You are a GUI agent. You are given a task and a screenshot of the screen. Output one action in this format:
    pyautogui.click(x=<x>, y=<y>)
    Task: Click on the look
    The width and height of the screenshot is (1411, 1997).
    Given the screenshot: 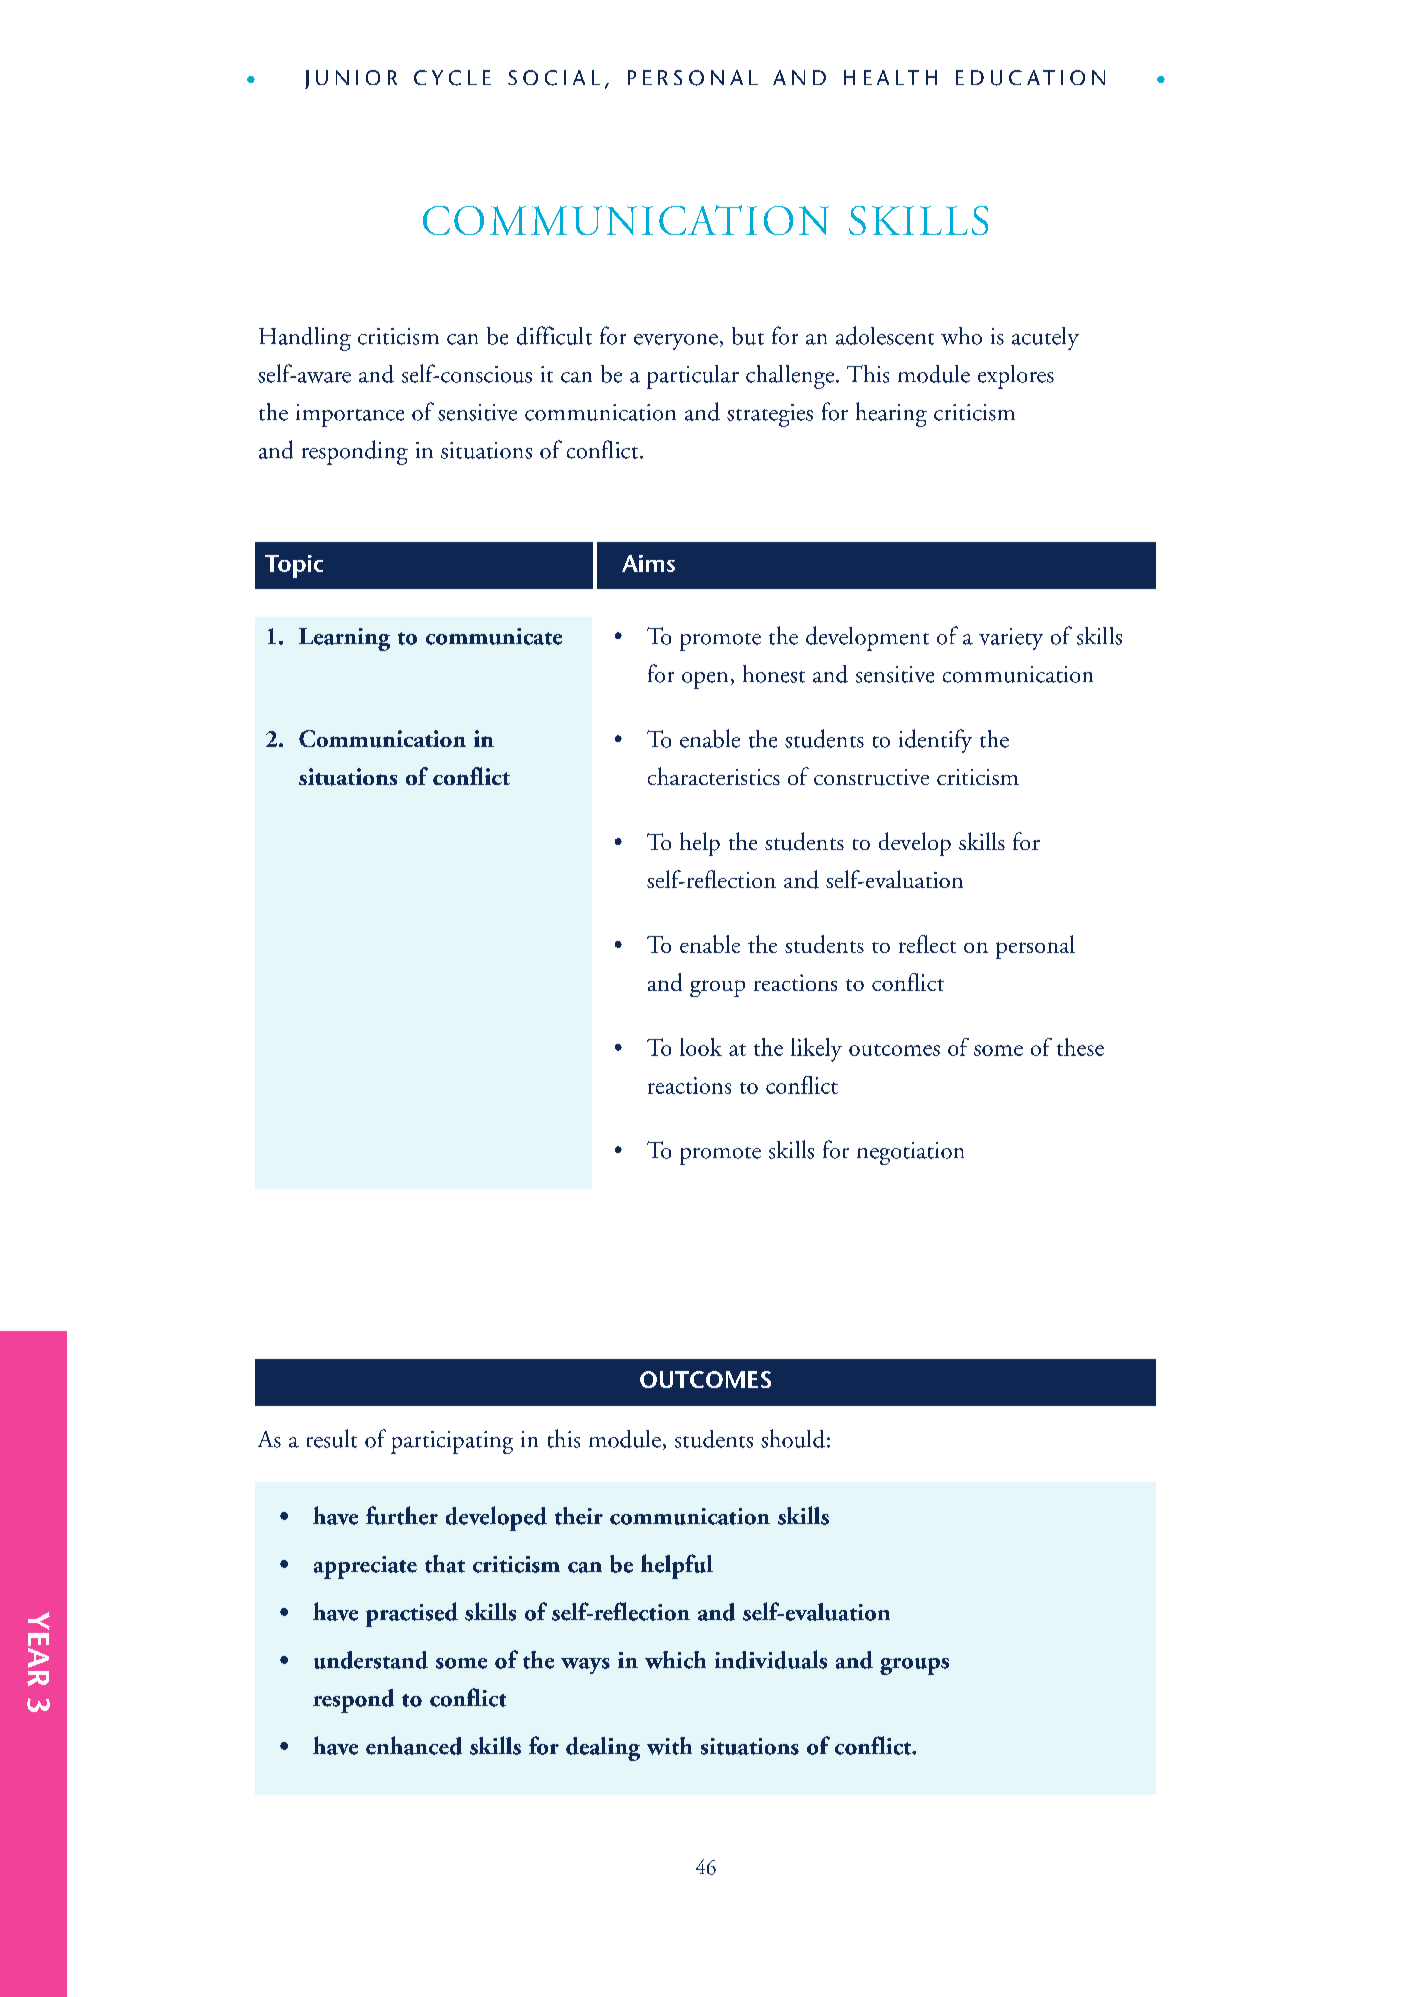 What is the action you would take?
    pyautogui.click(x=701, y=1047)
